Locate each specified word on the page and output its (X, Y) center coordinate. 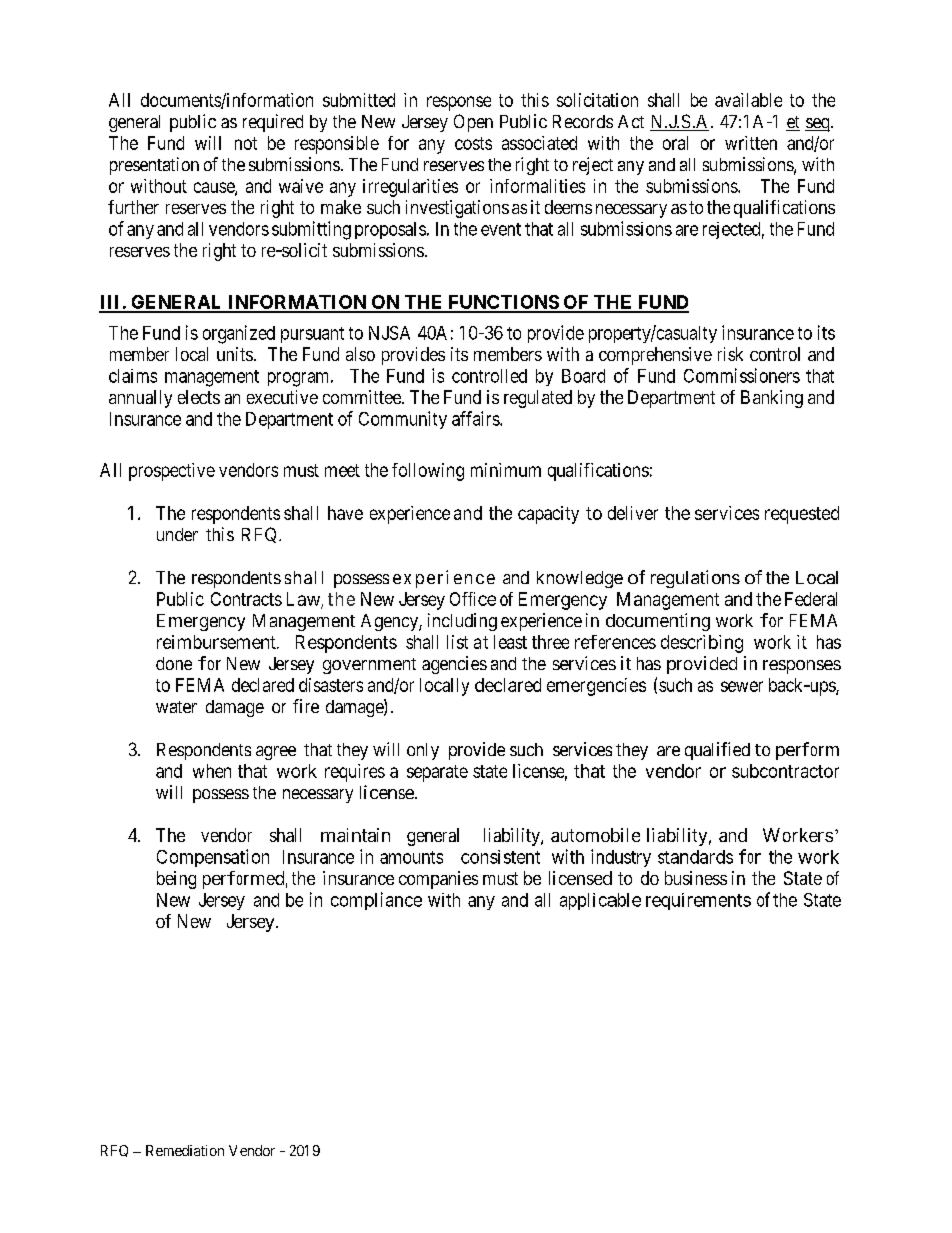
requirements (698, 901)
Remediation (185, 1150)
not (246, 143)
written (751, 143)
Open (473, 123)
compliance (376, 901)
